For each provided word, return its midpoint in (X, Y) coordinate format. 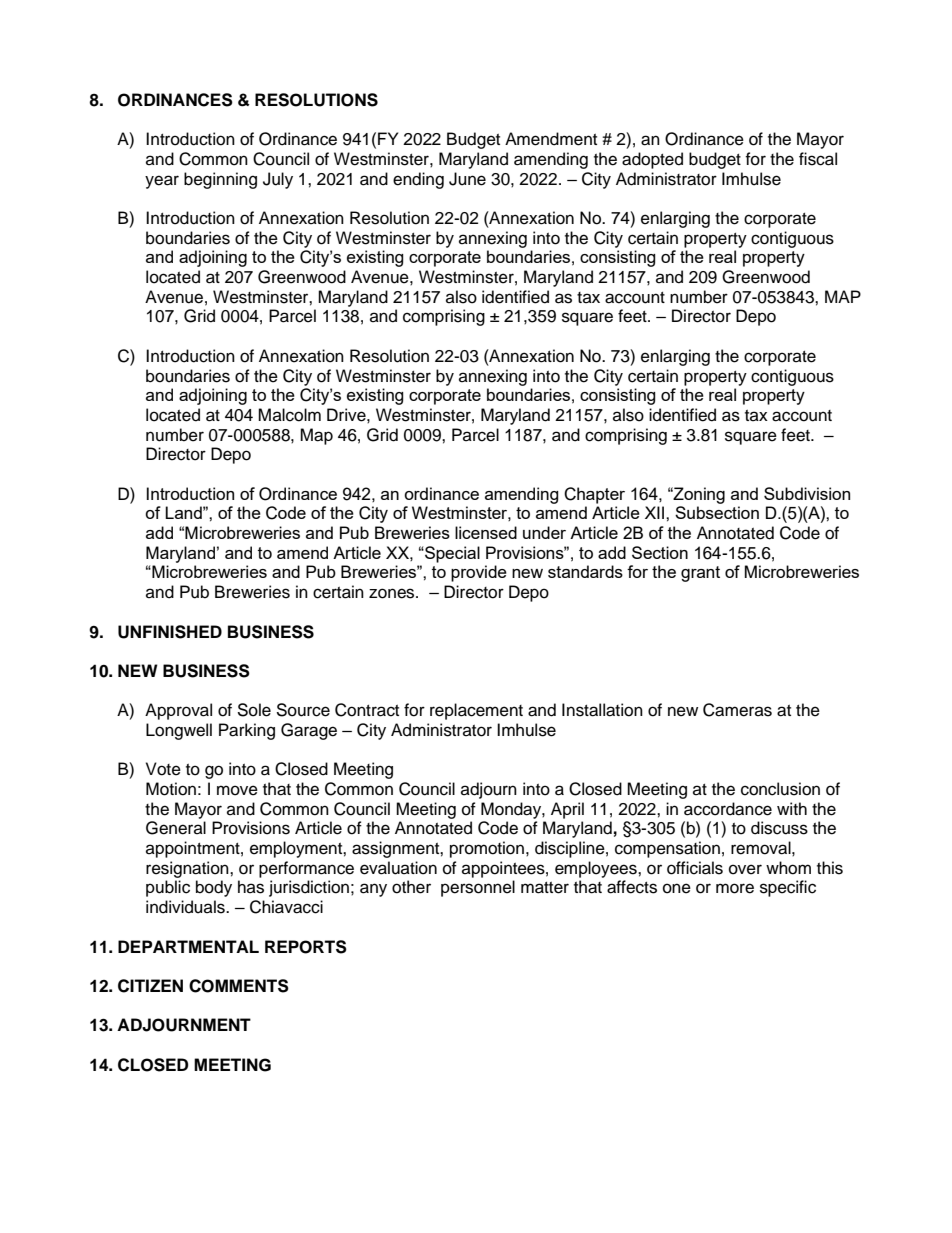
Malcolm (289, 415)
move (237, 790)
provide (479, 573)
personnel (478, 888)
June (467, 179)
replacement (476, 711)
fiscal (818, 159)
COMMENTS (239, 986)
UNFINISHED (170, 632)
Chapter (594, 495)
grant (700, 574)
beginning (220, 180)
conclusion (780, 789)
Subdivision (807, 493)
